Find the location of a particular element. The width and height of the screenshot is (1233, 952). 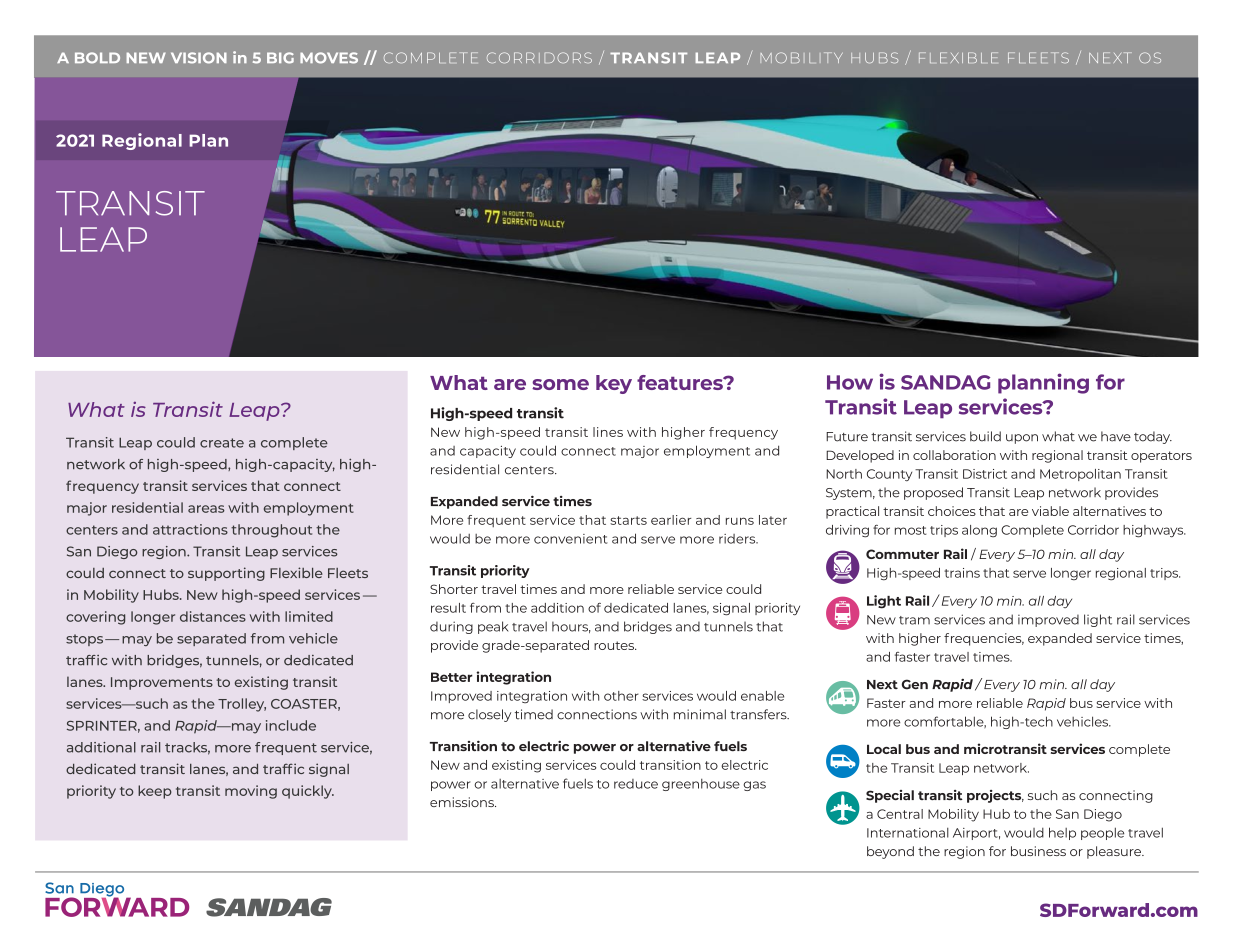

MOVES is located at coordinates (329, 58).
